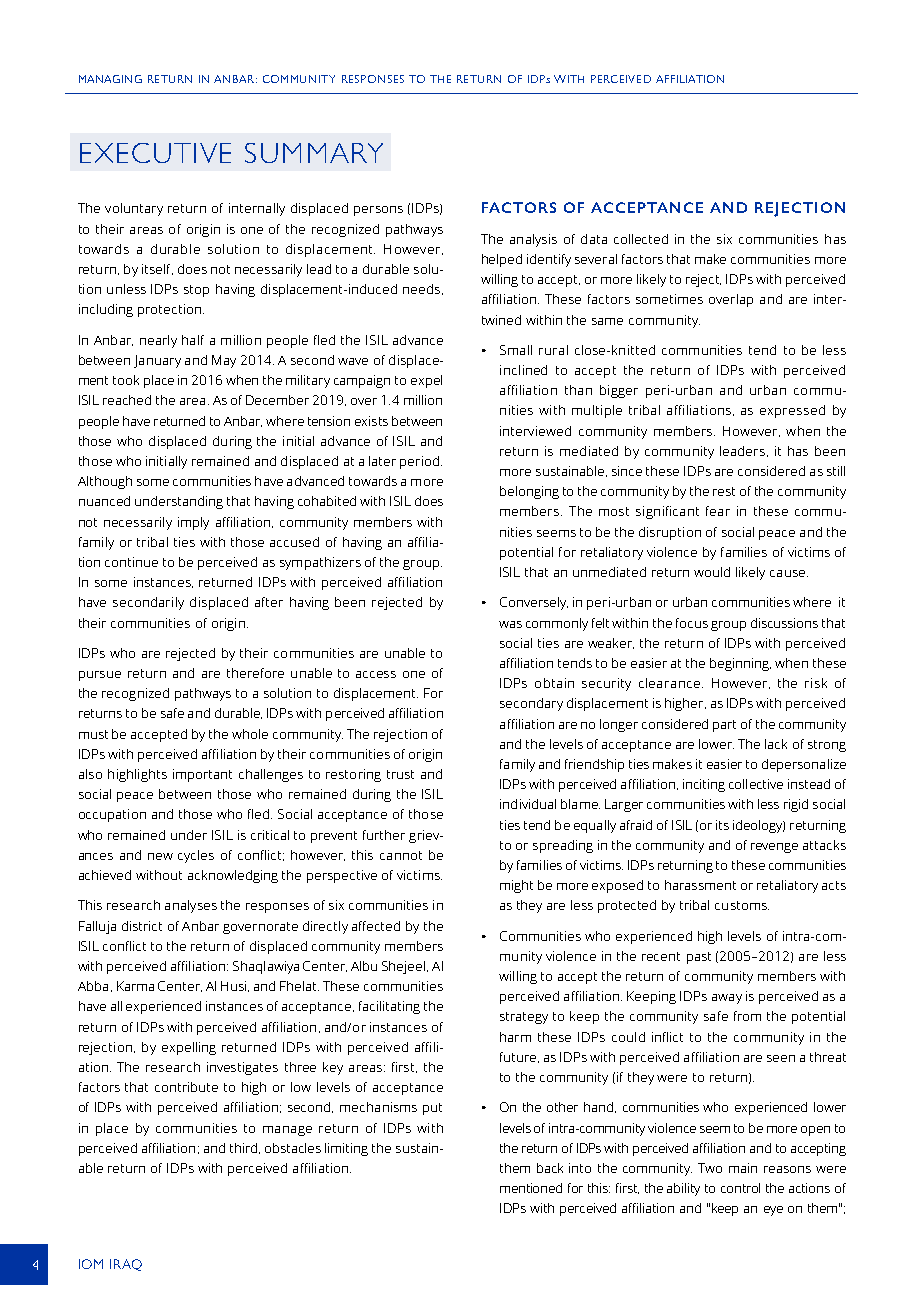 The image size is (924, 1308). What do you see at coordinates (126, 1265) in the image?
I see `IRAQ` at bounding box center [126, 1265].
